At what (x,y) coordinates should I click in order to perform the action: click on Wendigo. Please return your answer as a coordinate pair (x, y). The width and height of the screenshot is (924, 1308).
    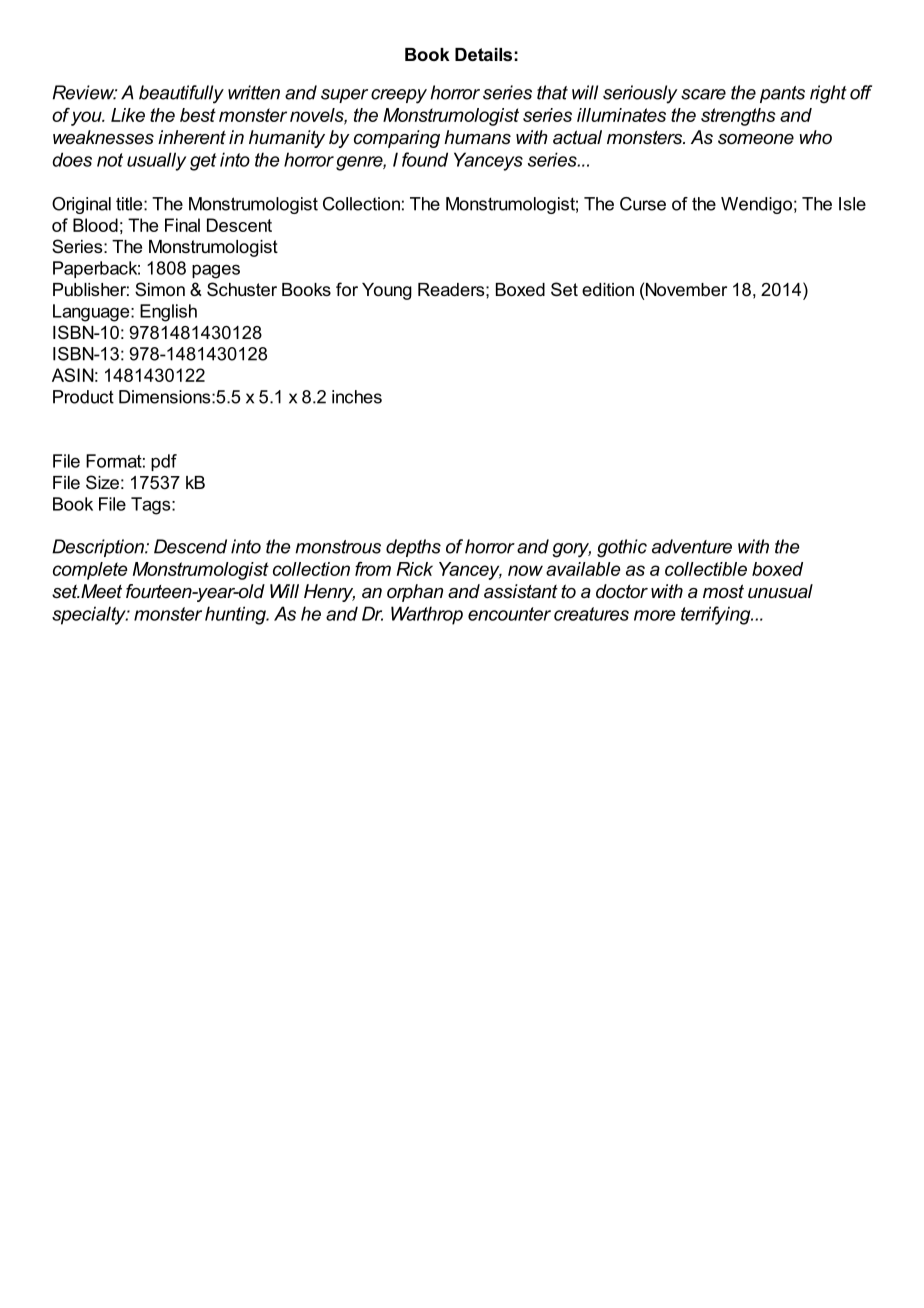
    Looking at the image, I should click on (756, 205).
